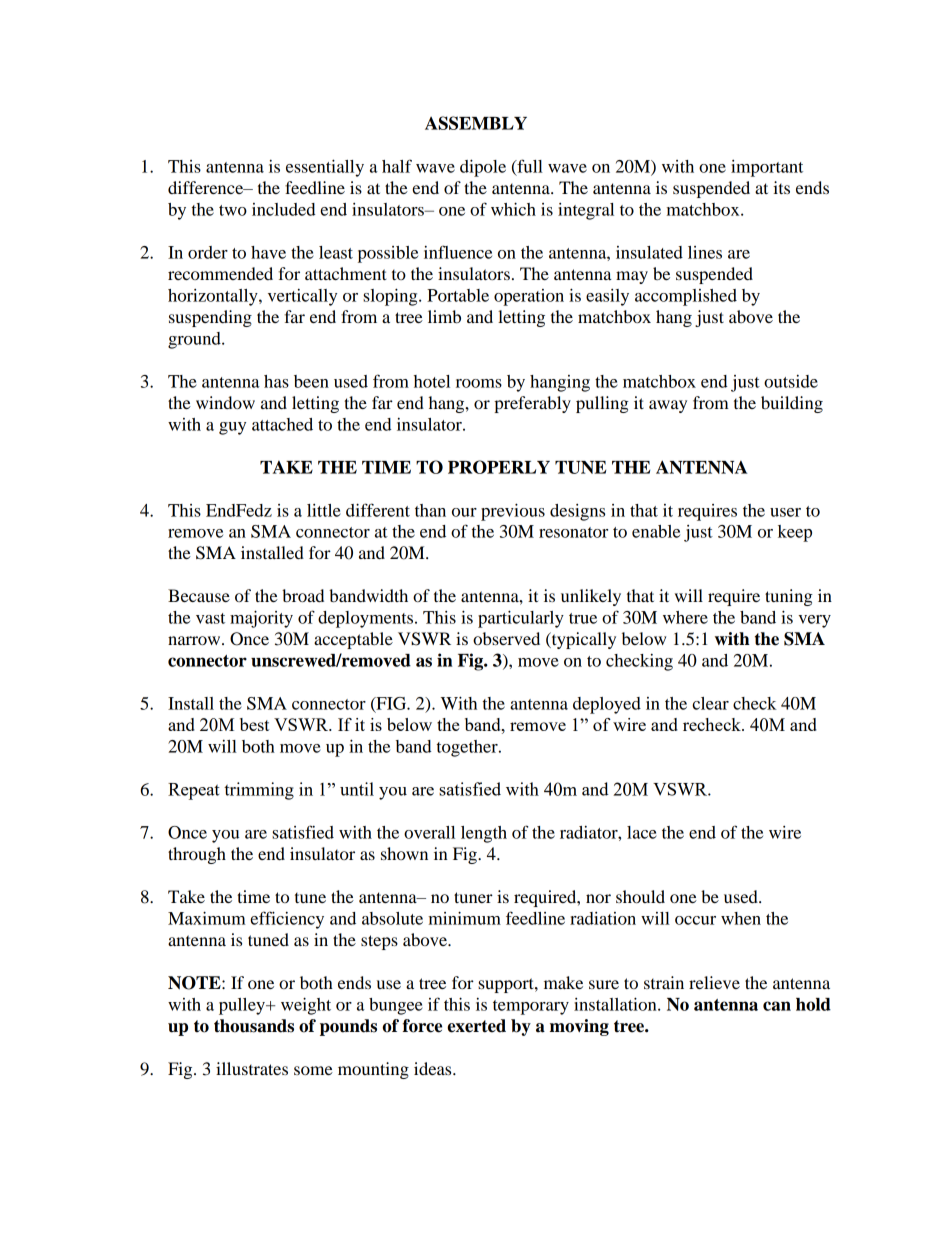 The width and height of the page is (952, 1233). Describe the element at coordinates (254, 724) in the page. I see `best` at that location.
